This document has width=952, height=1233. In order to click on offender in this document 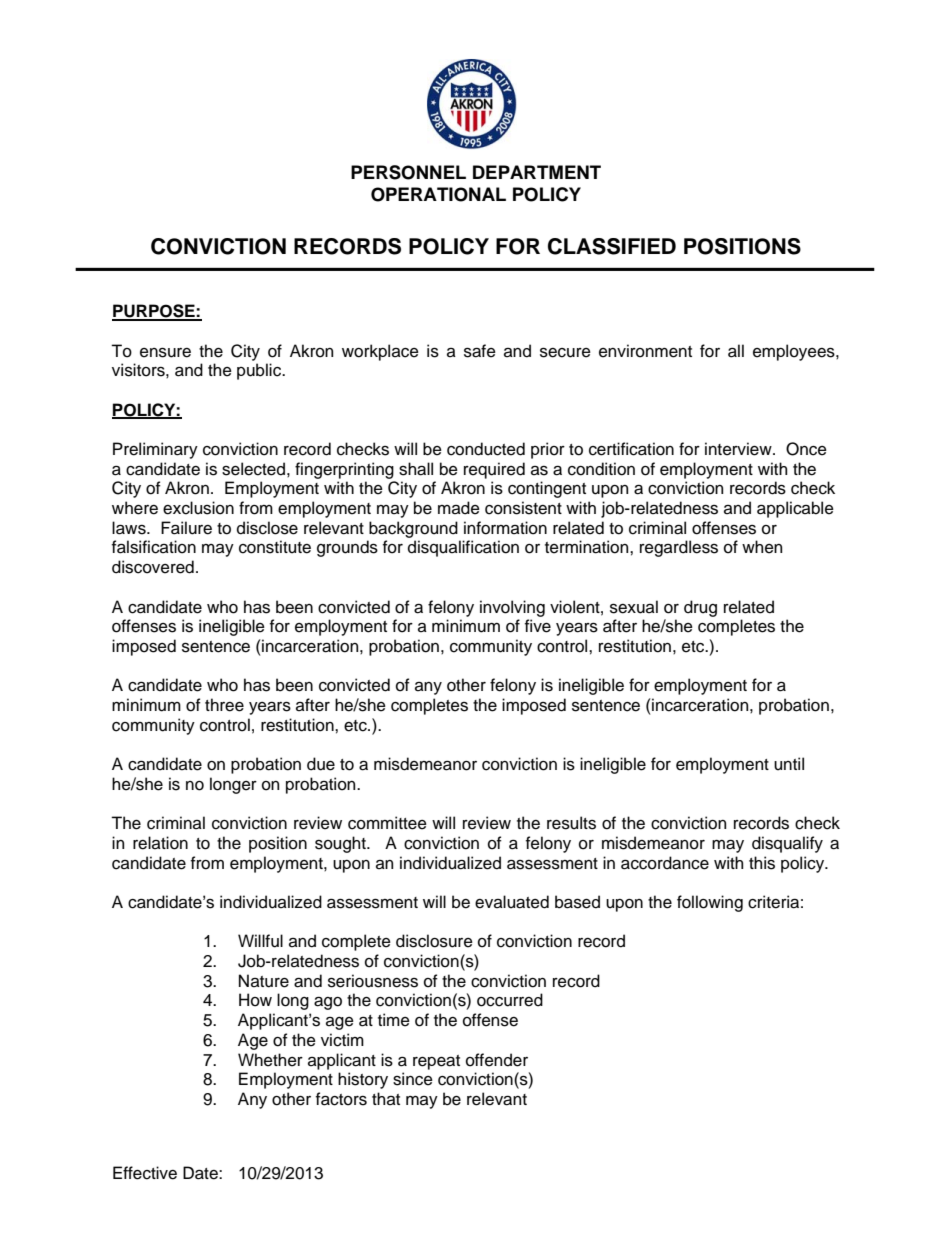, I will do `click(497, 1060)`.
